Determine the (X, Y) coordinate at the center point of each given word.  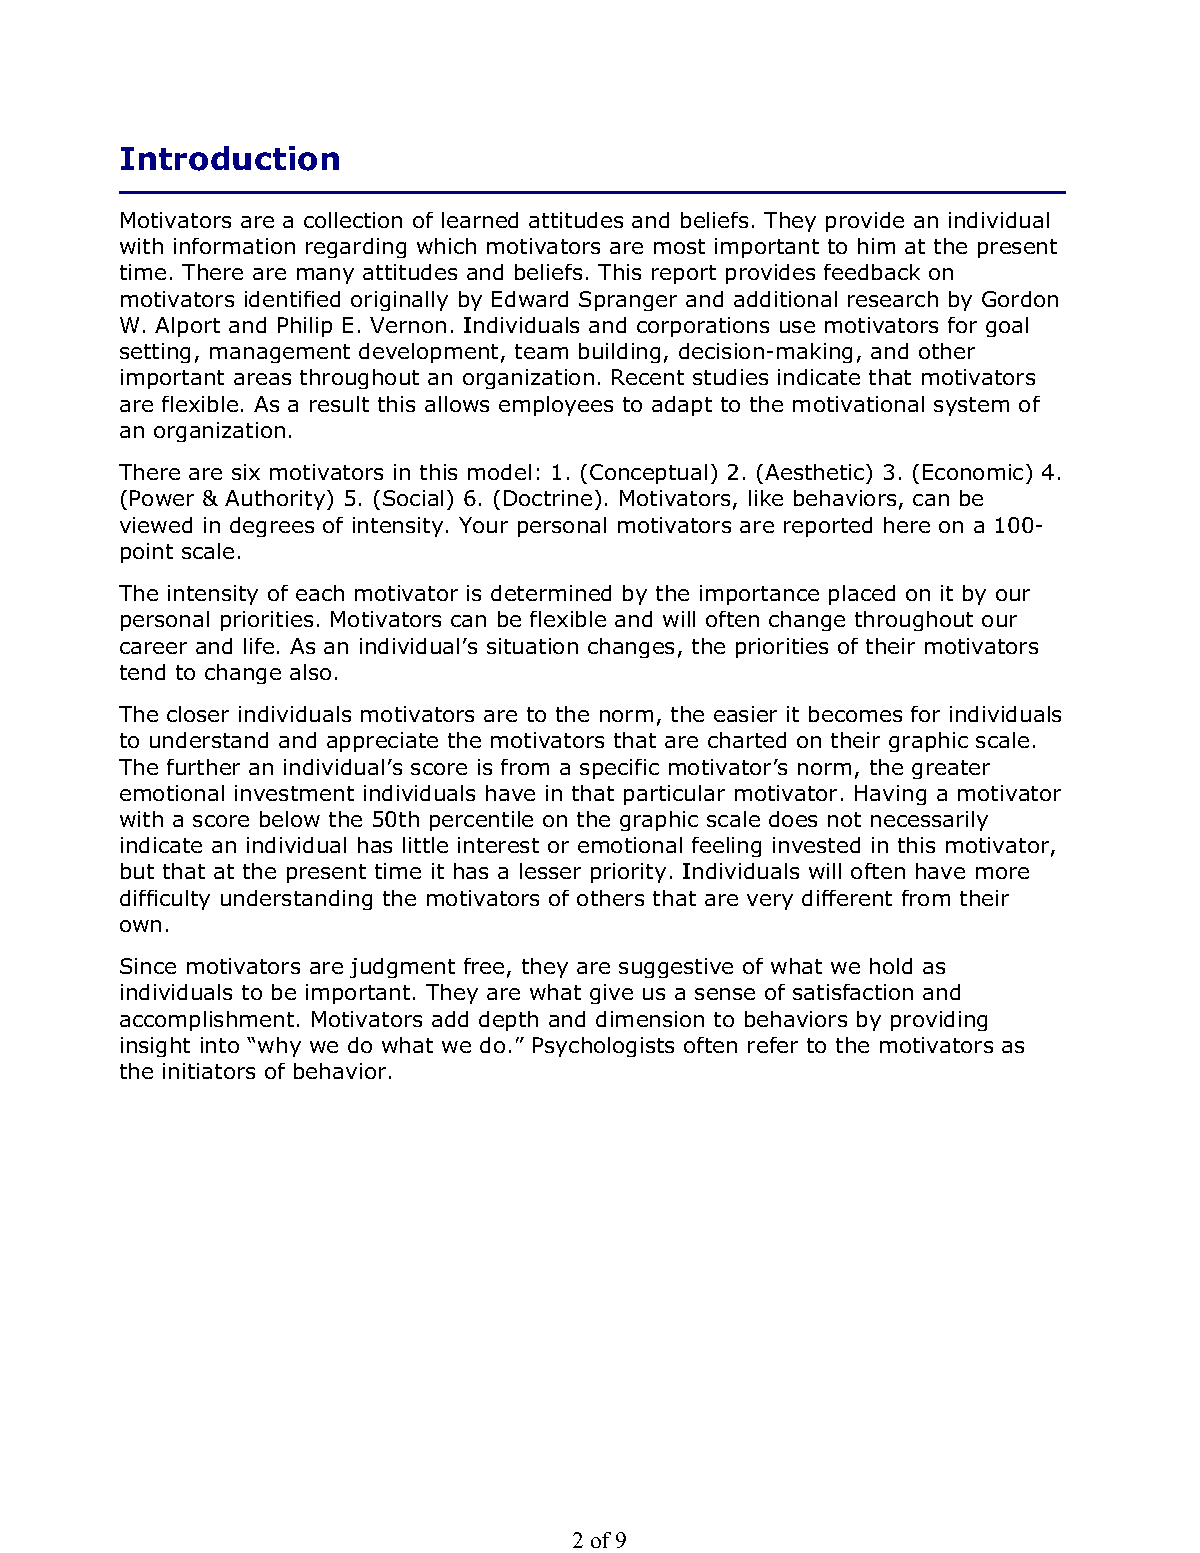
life (259, 646)
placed (862, 595)
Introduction (230, 158)
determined (551, 593)
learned (480, 220)
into (220, 1045)
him (876, 246)
